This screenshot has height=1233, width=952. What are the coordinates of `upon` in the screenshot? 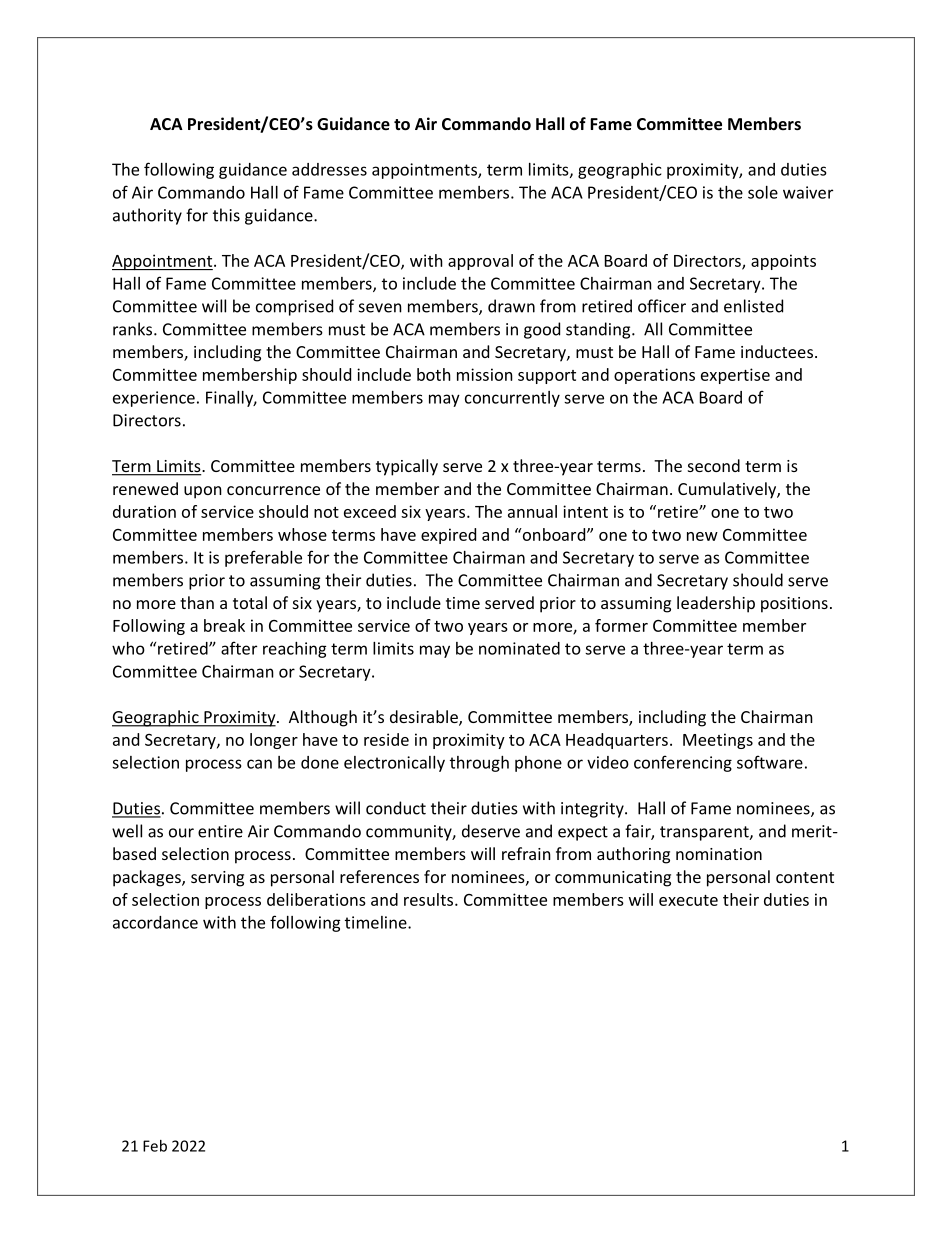 It's located at (203, 492).
